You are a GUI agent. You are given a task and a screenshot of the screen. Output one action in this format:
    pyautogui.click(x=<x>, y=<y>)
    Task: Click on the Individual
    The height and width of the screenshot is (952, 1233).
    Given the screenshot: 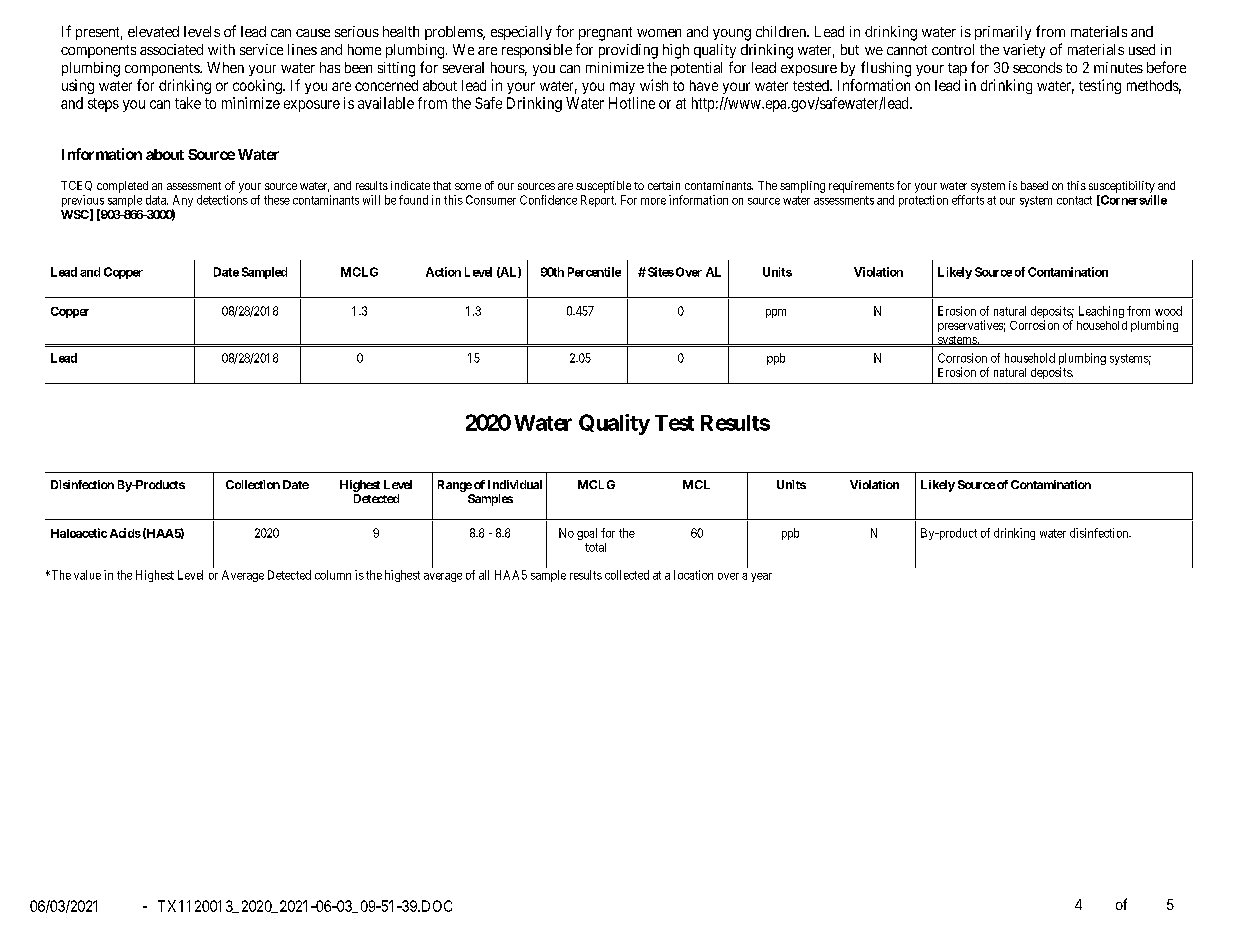 What is the action you would take?
    pyautogui.click(x=515, y=484)
